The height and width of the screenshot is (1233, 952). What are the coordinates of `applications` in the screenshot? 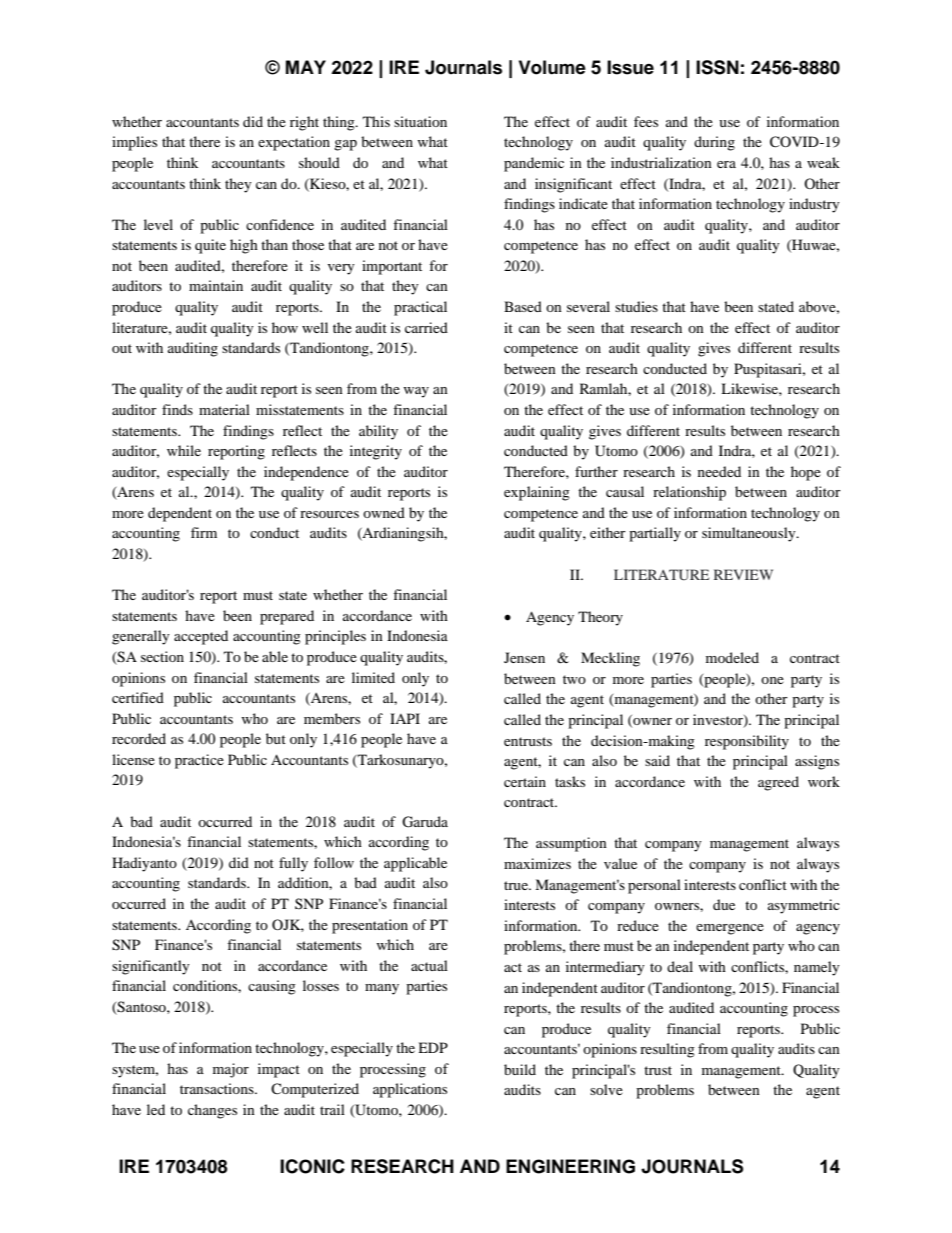 It's located at (410, 1090).
